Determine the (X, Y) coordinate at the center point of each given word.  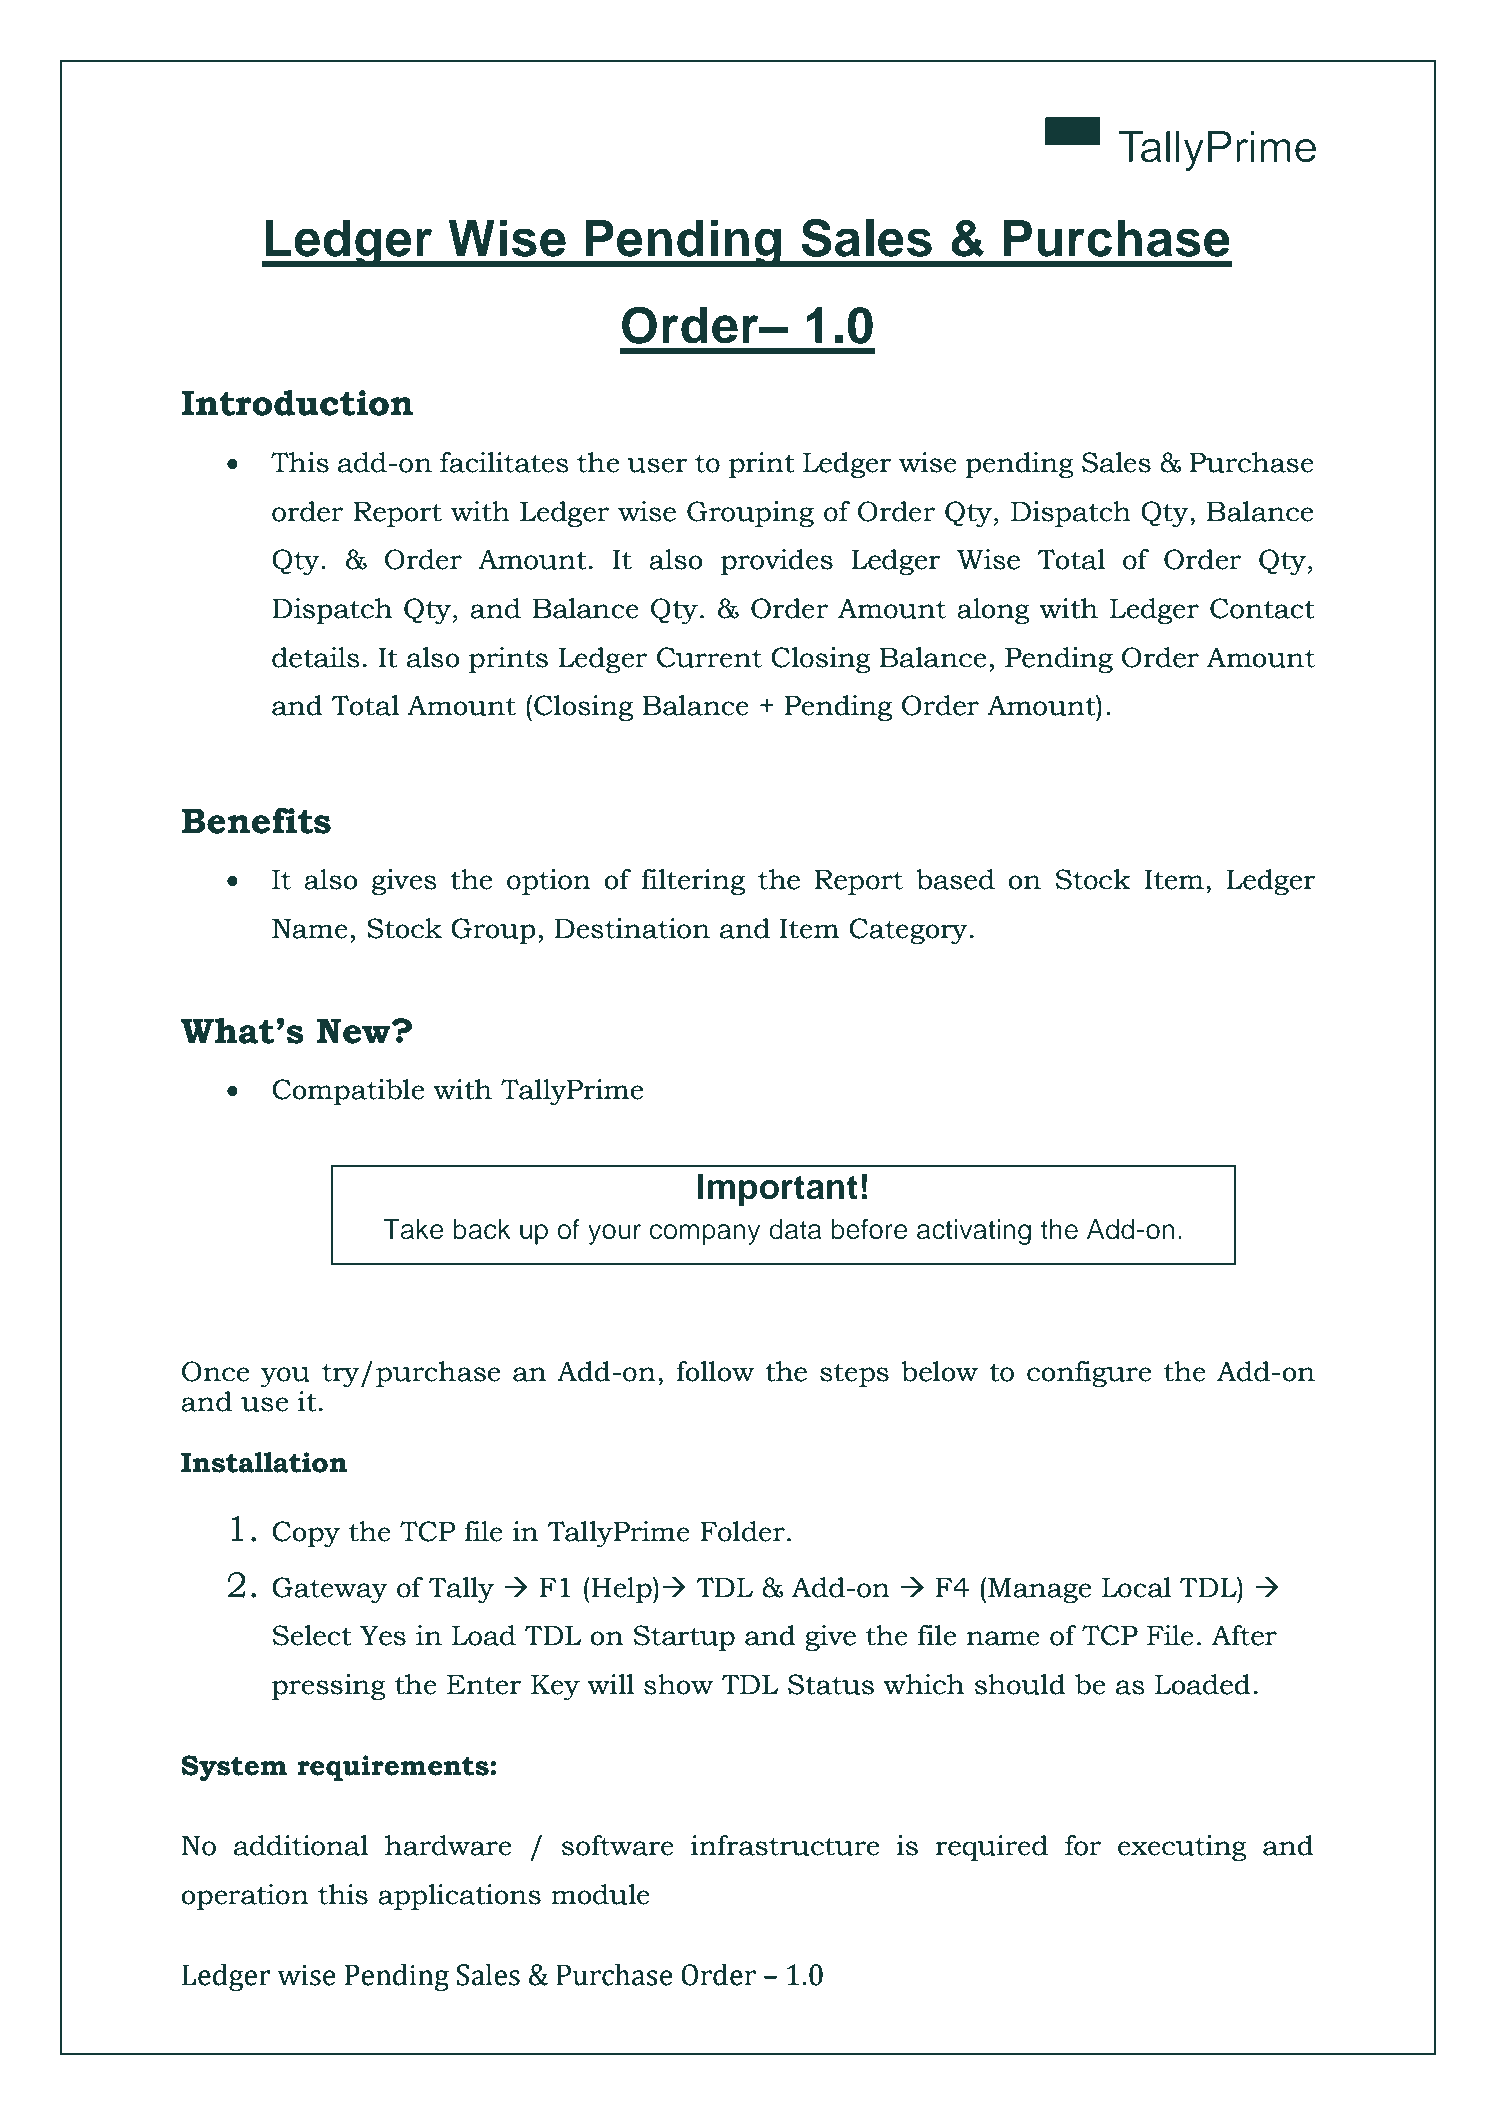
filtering (693, 882)
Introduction (297, 402)
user (657, 465)
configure (1089, 1374)
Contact (1262, 608)
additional (301, 1845)
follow (715, 1371)
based (955, 879)
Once (215, 1371)
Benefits (256, 820)
